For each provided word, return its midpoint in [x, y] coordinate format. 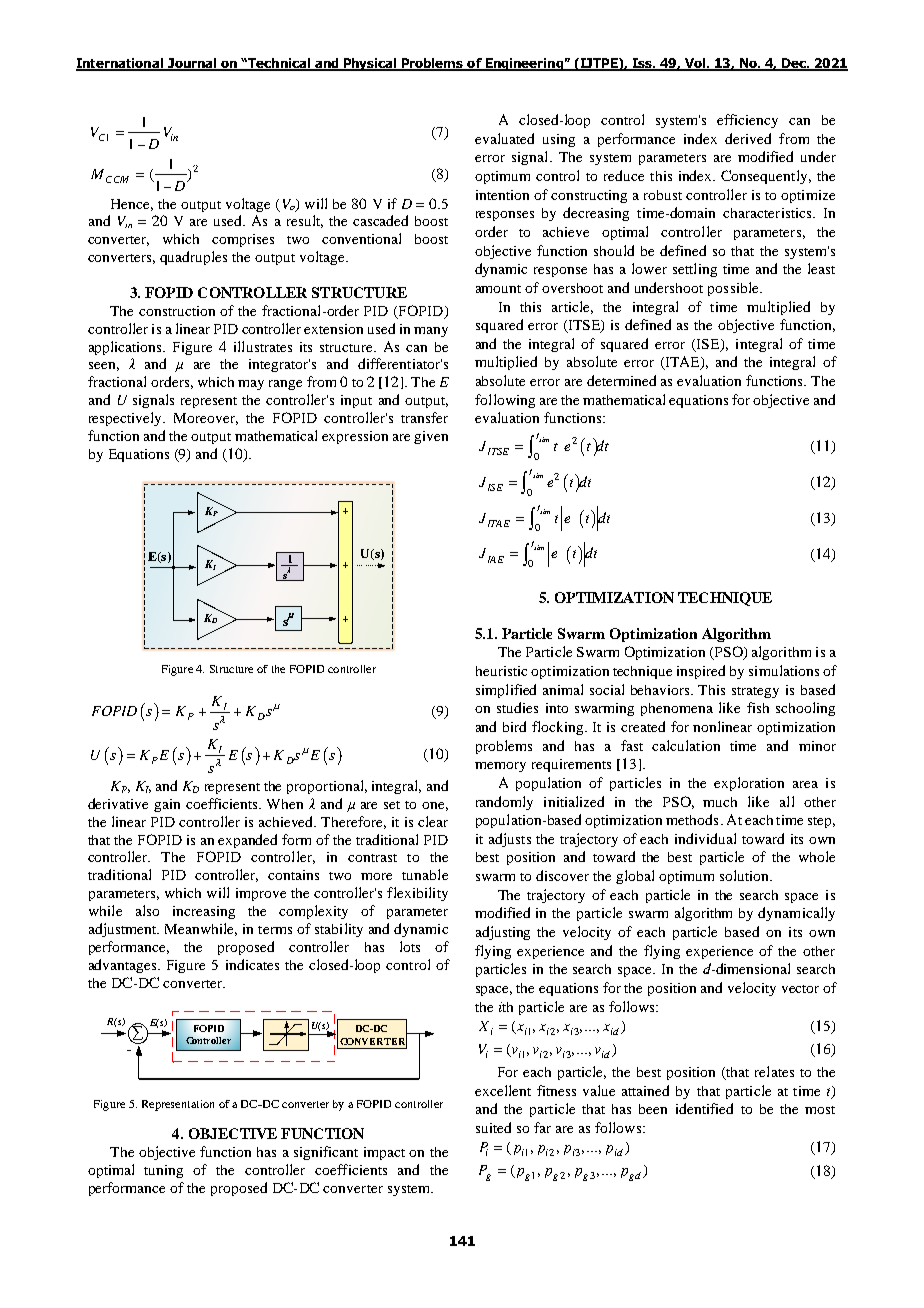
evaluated [504, 138]
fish [758, 707]
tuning [163, 1171]
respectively [127, 419]
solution [745, 875]
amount [498, 289]
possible [734, 289]
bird [514, 726]
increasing [204, 912]
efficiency [747, 121]
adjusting [503, 933]
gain [167, 805]
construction [177, 311]
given [431, 437]
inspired [701, 672]
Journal [192, 64]
